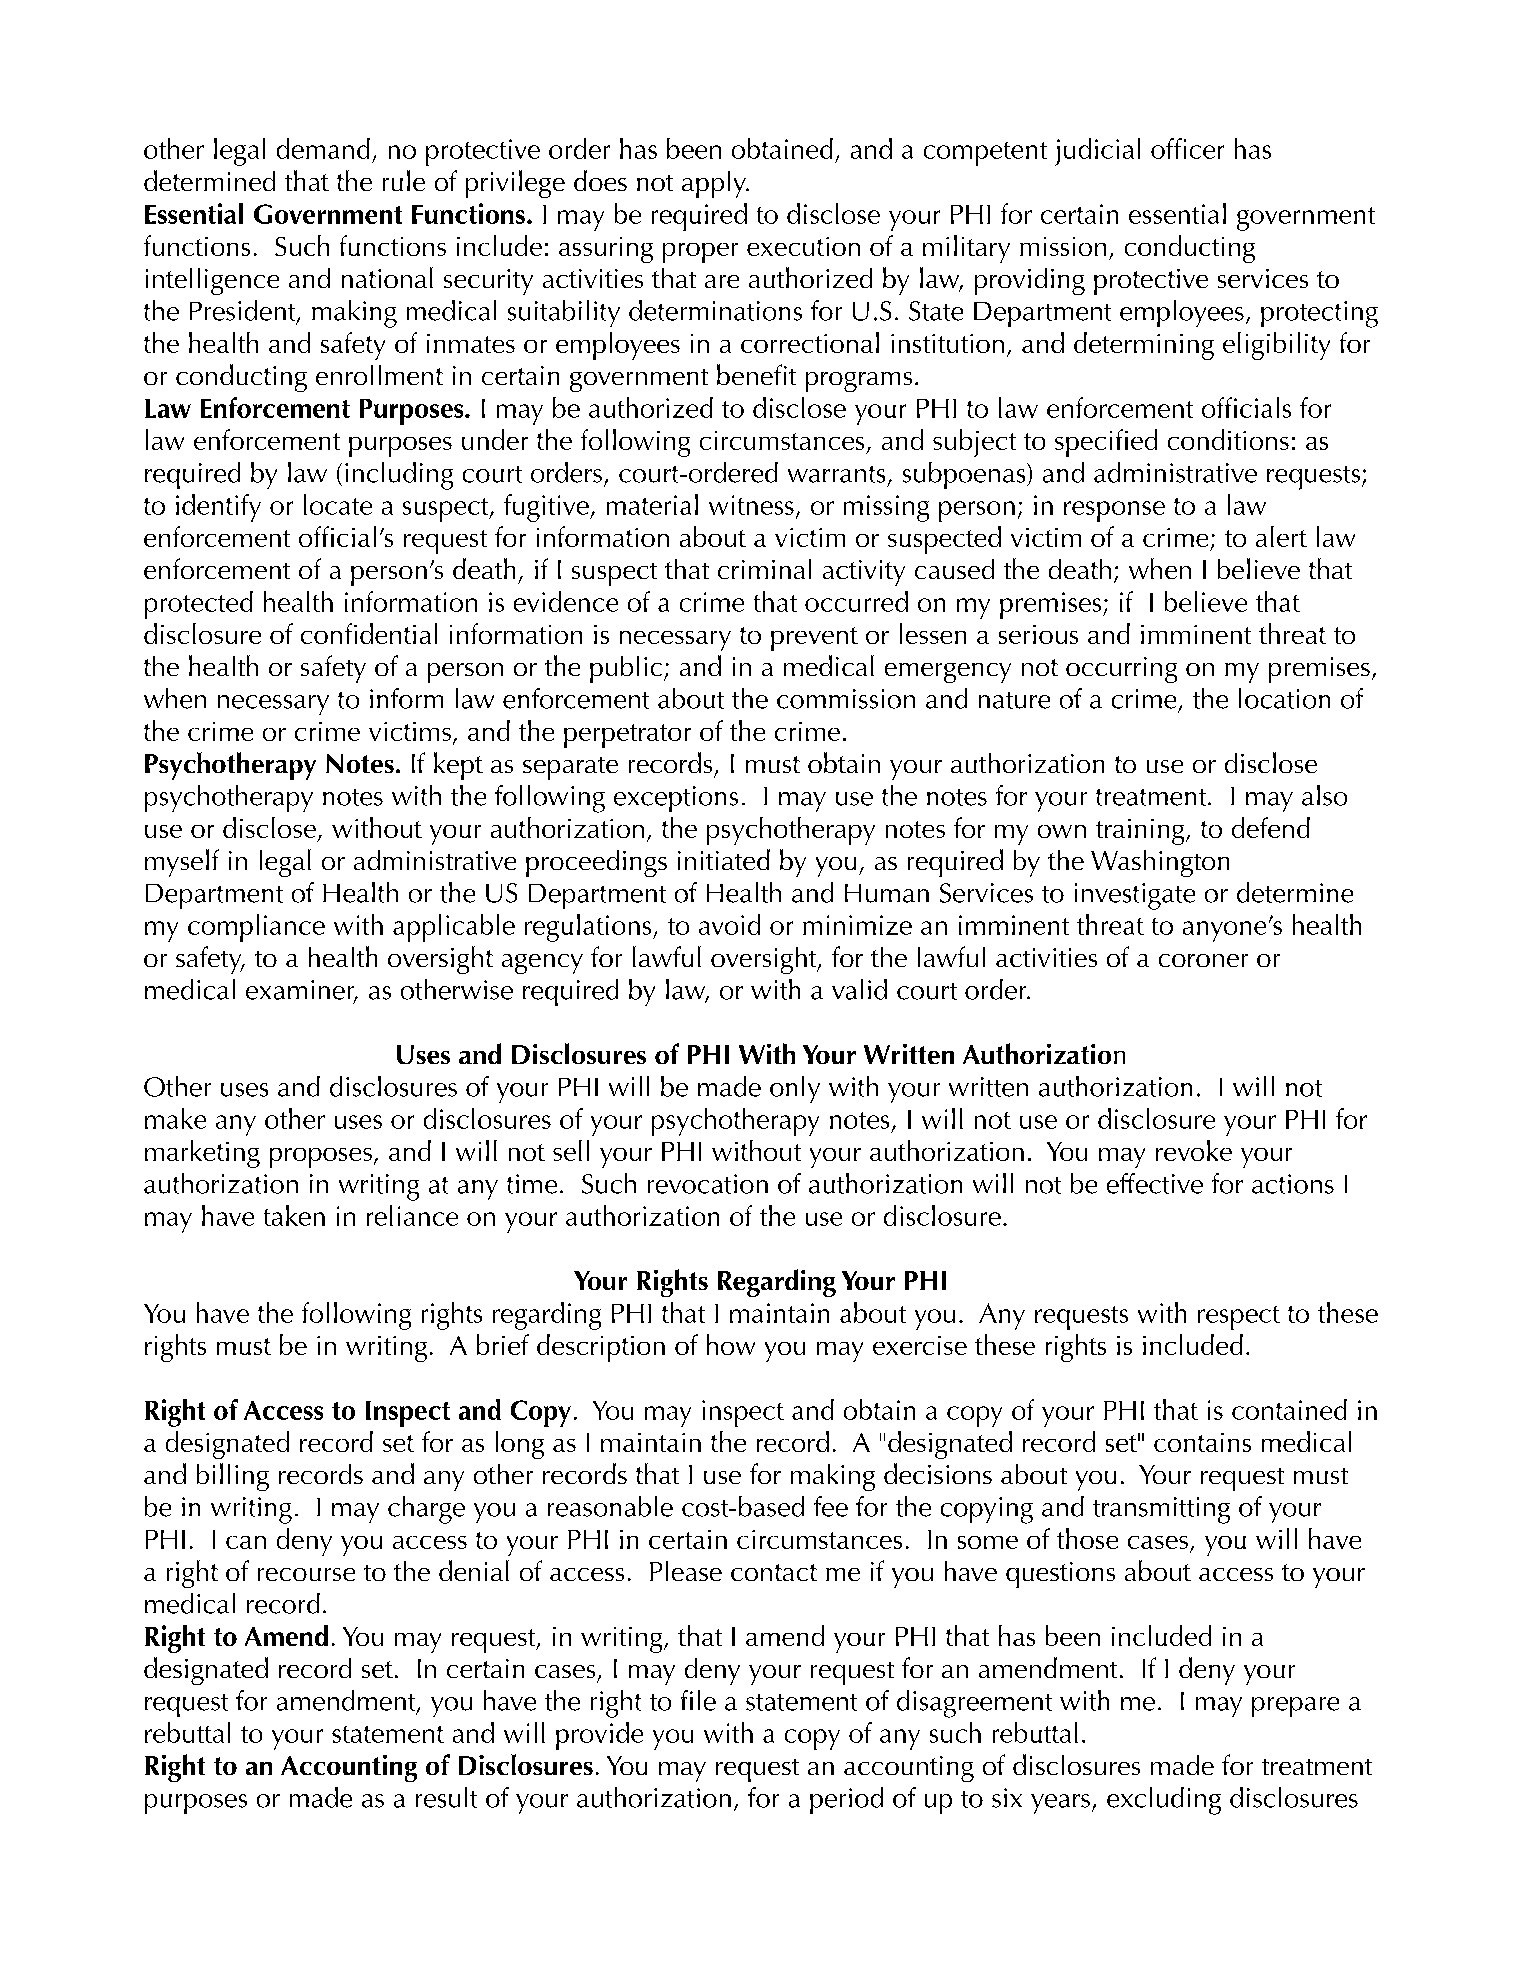 This screenshot has width=1522, height=1969. What do you see at coordinates (1203, 960) in the screenshot?
I see `coroner` at bounding box center [1203, 960].
